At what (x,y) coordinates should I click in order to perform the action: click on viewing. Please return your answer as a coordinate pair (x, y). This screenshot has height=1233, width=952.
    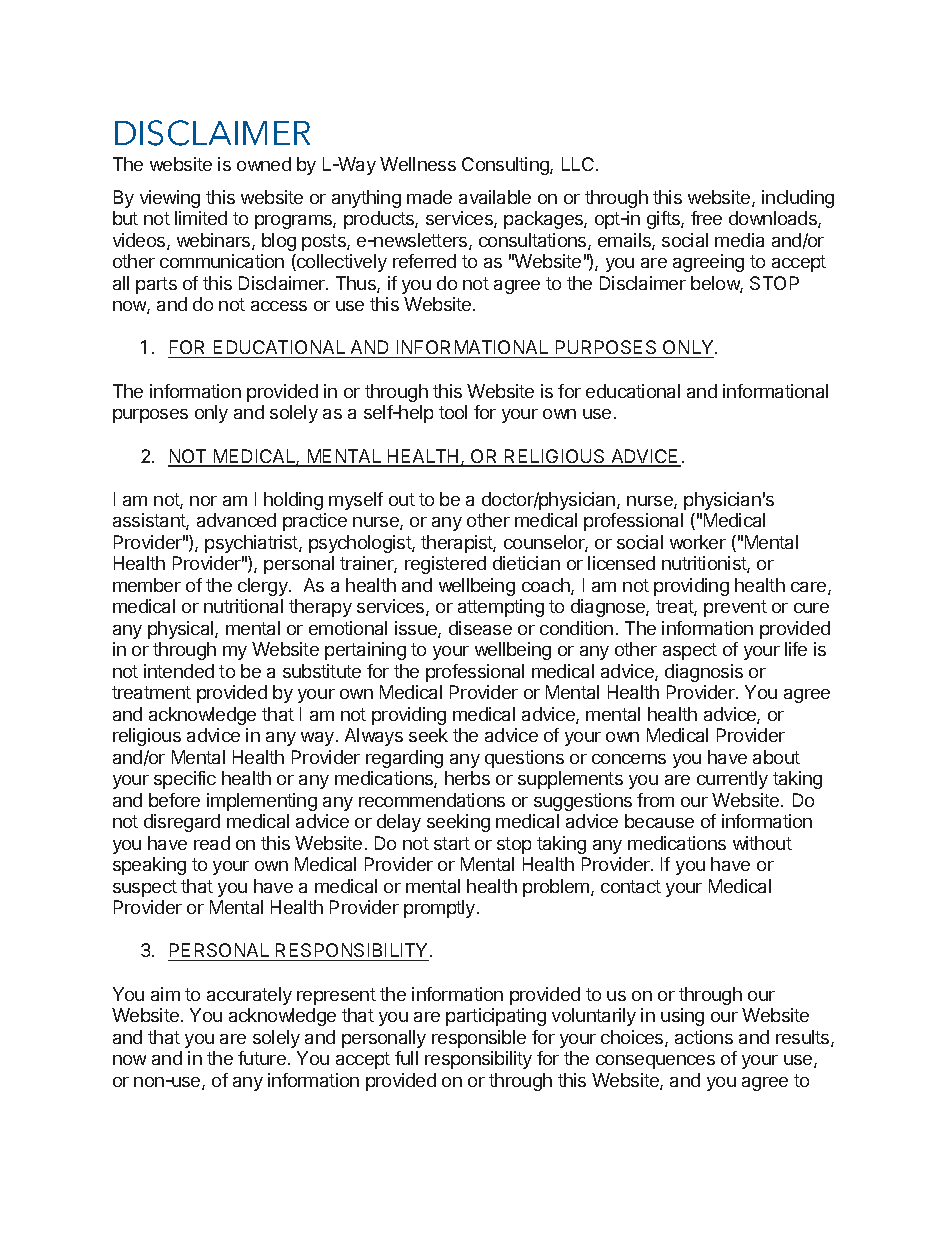
    Looking at the image, I should click on (170, 199).
